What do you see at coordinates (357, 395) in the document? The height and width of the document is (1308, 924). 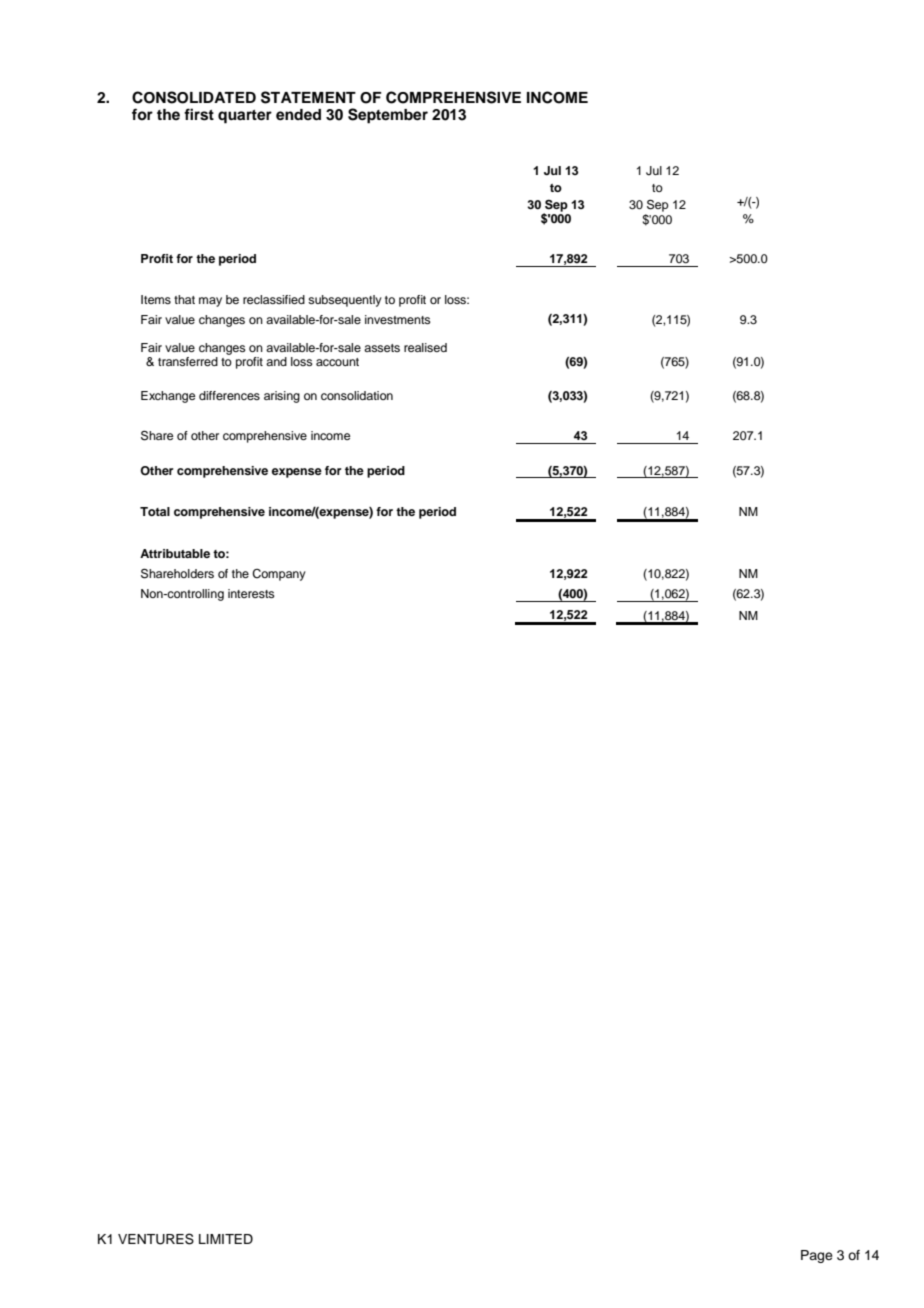 I see `consolidation` at bounding box center [357, 395].
